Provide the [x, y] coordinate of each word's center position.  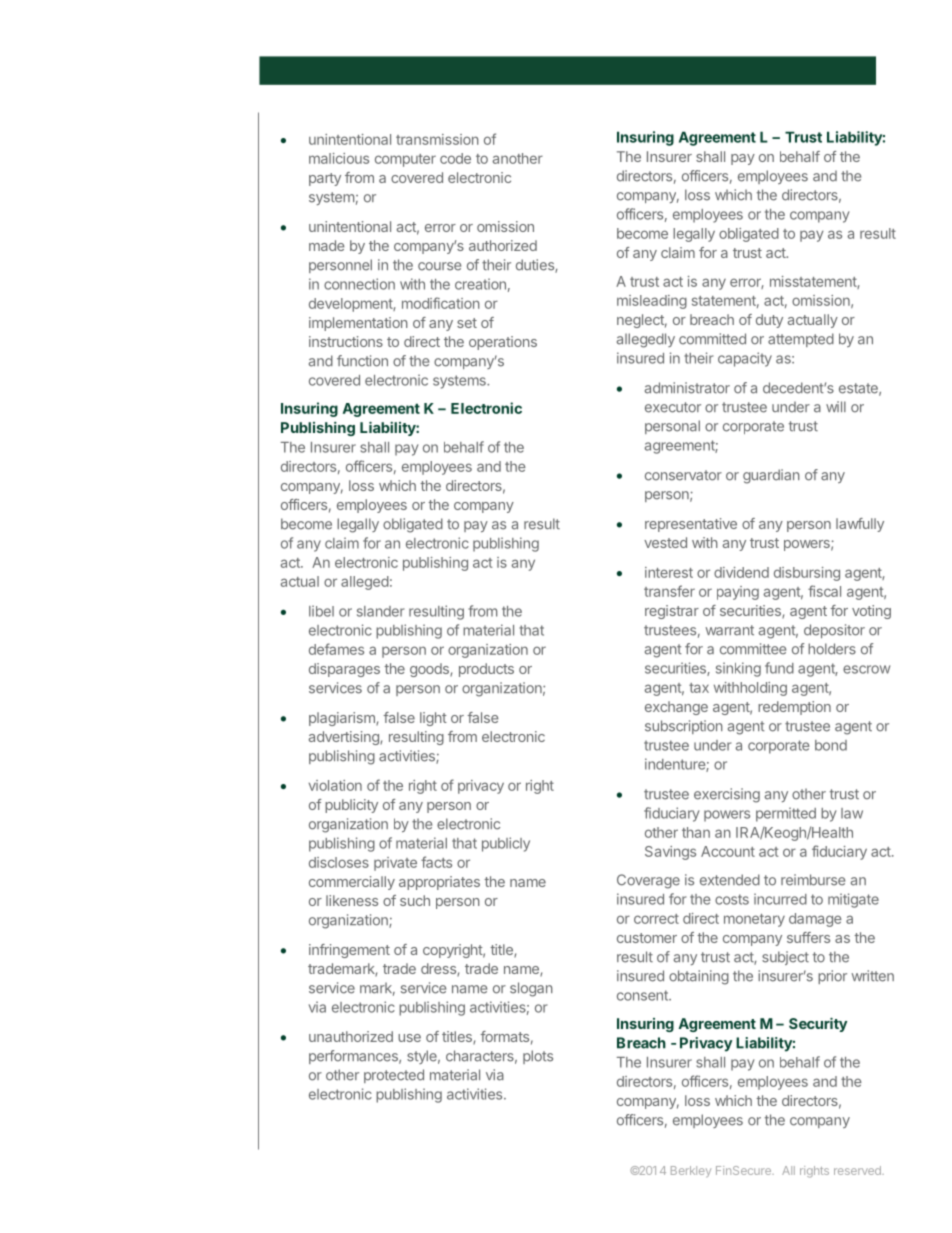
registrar [672, 612]
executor [673, 407]
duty [769, 321]
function [362, 361]
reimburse [813, 880]
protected [394, 1076]
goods [430, 670]
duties [536, 266]
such [415, 900]
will [836, 406]
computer [405, 160]
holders [832, 649]
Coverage [648, 881]
